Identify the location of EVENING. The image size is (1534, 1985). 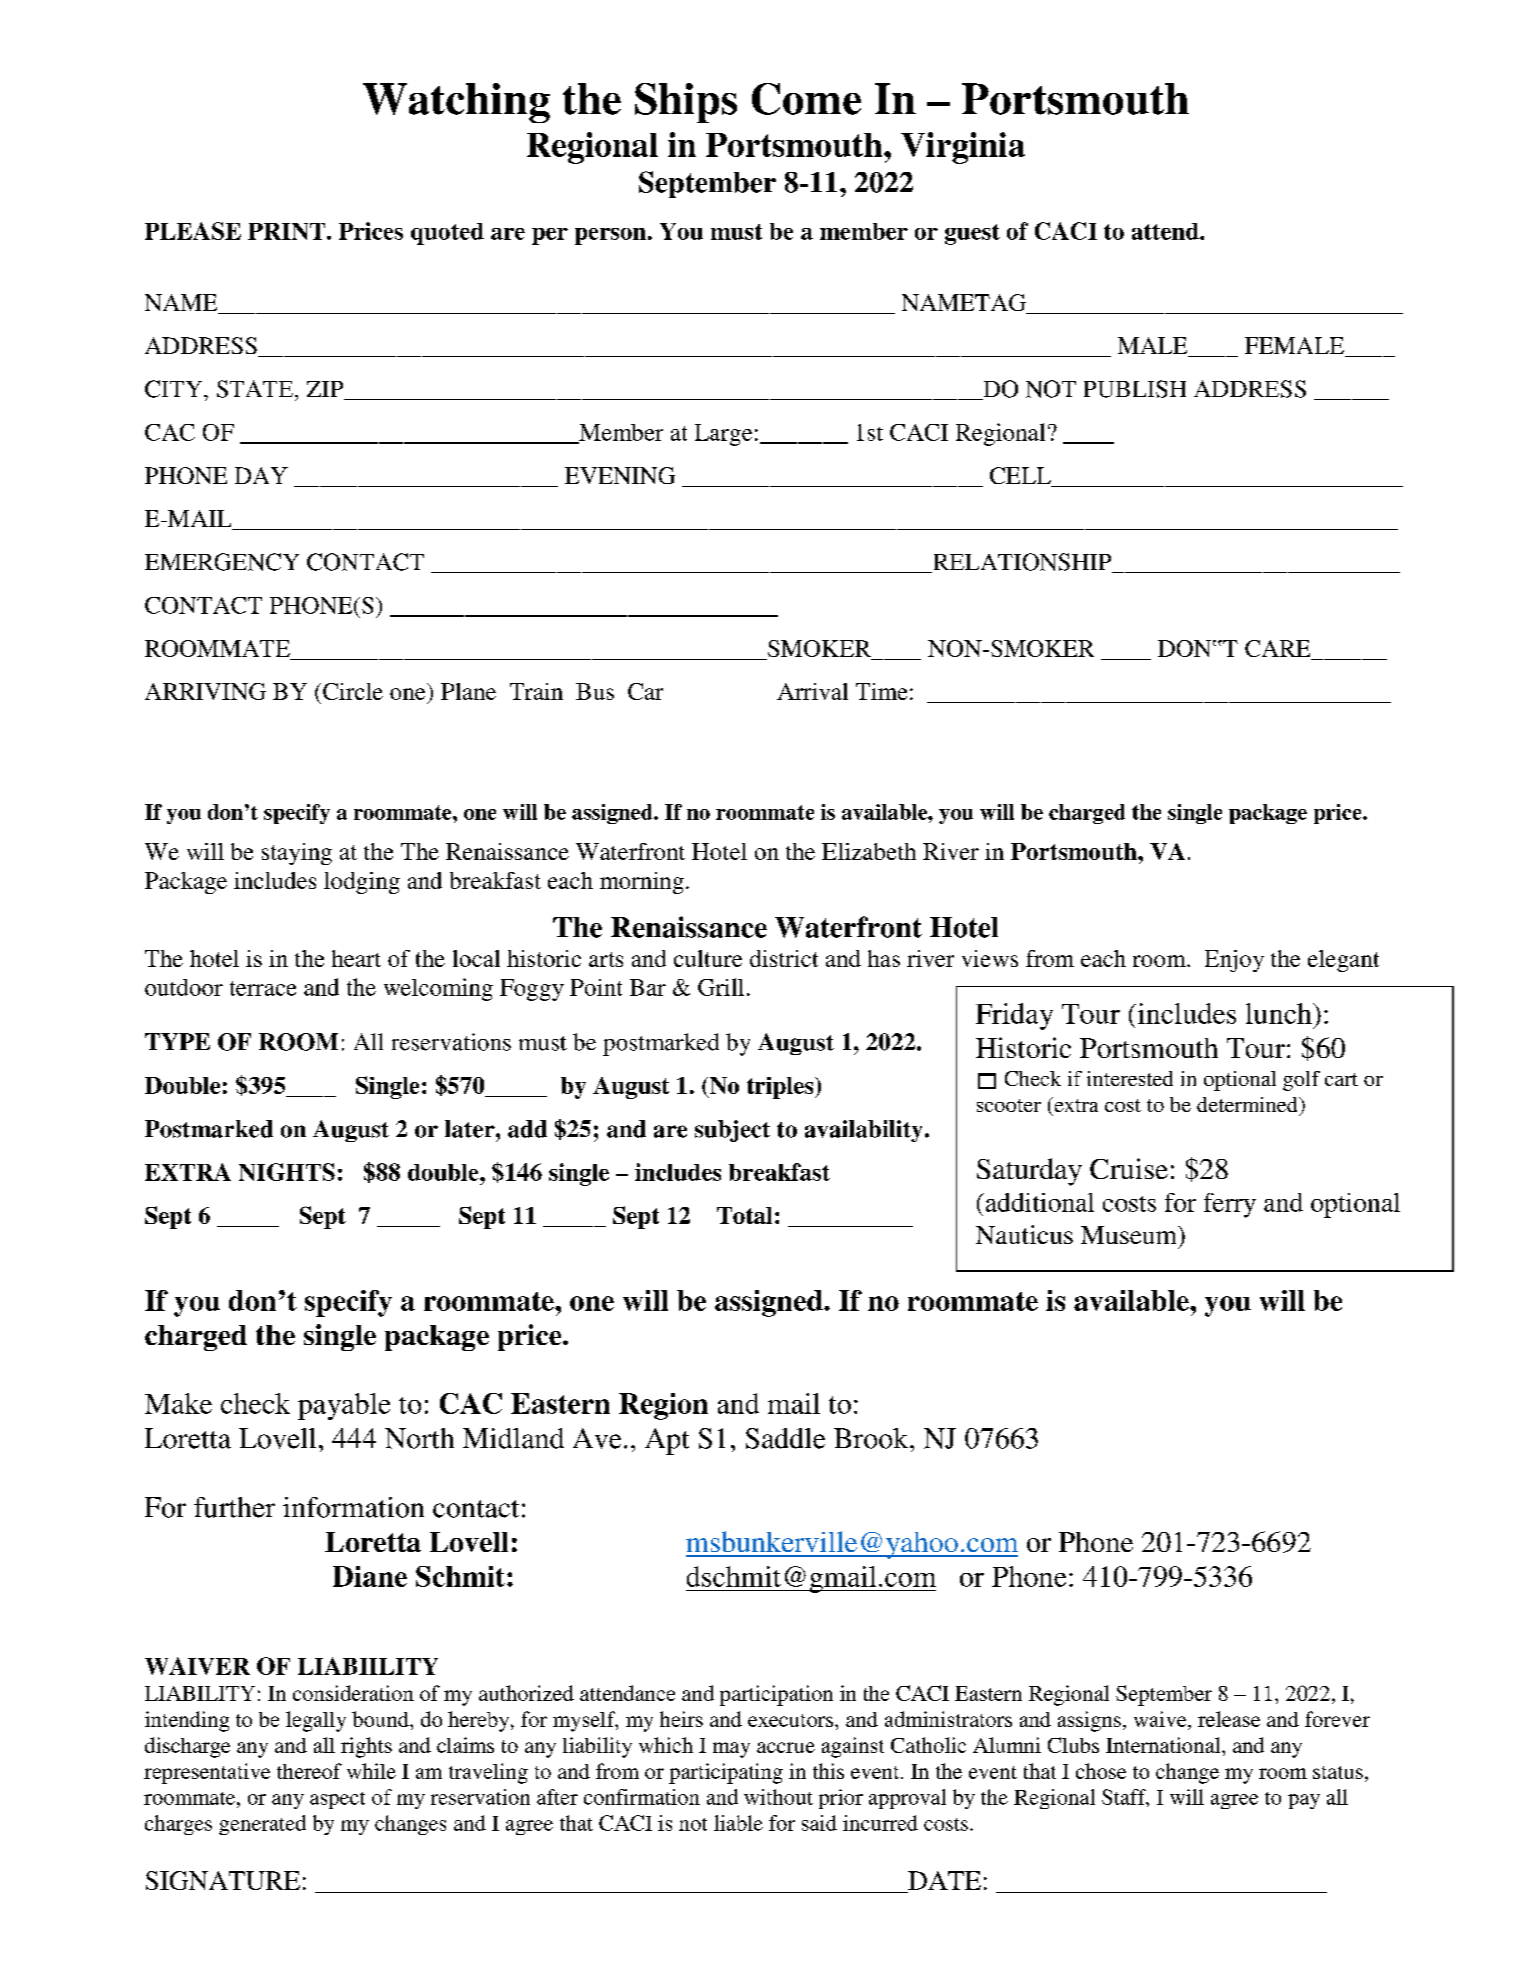
(620, 475).
